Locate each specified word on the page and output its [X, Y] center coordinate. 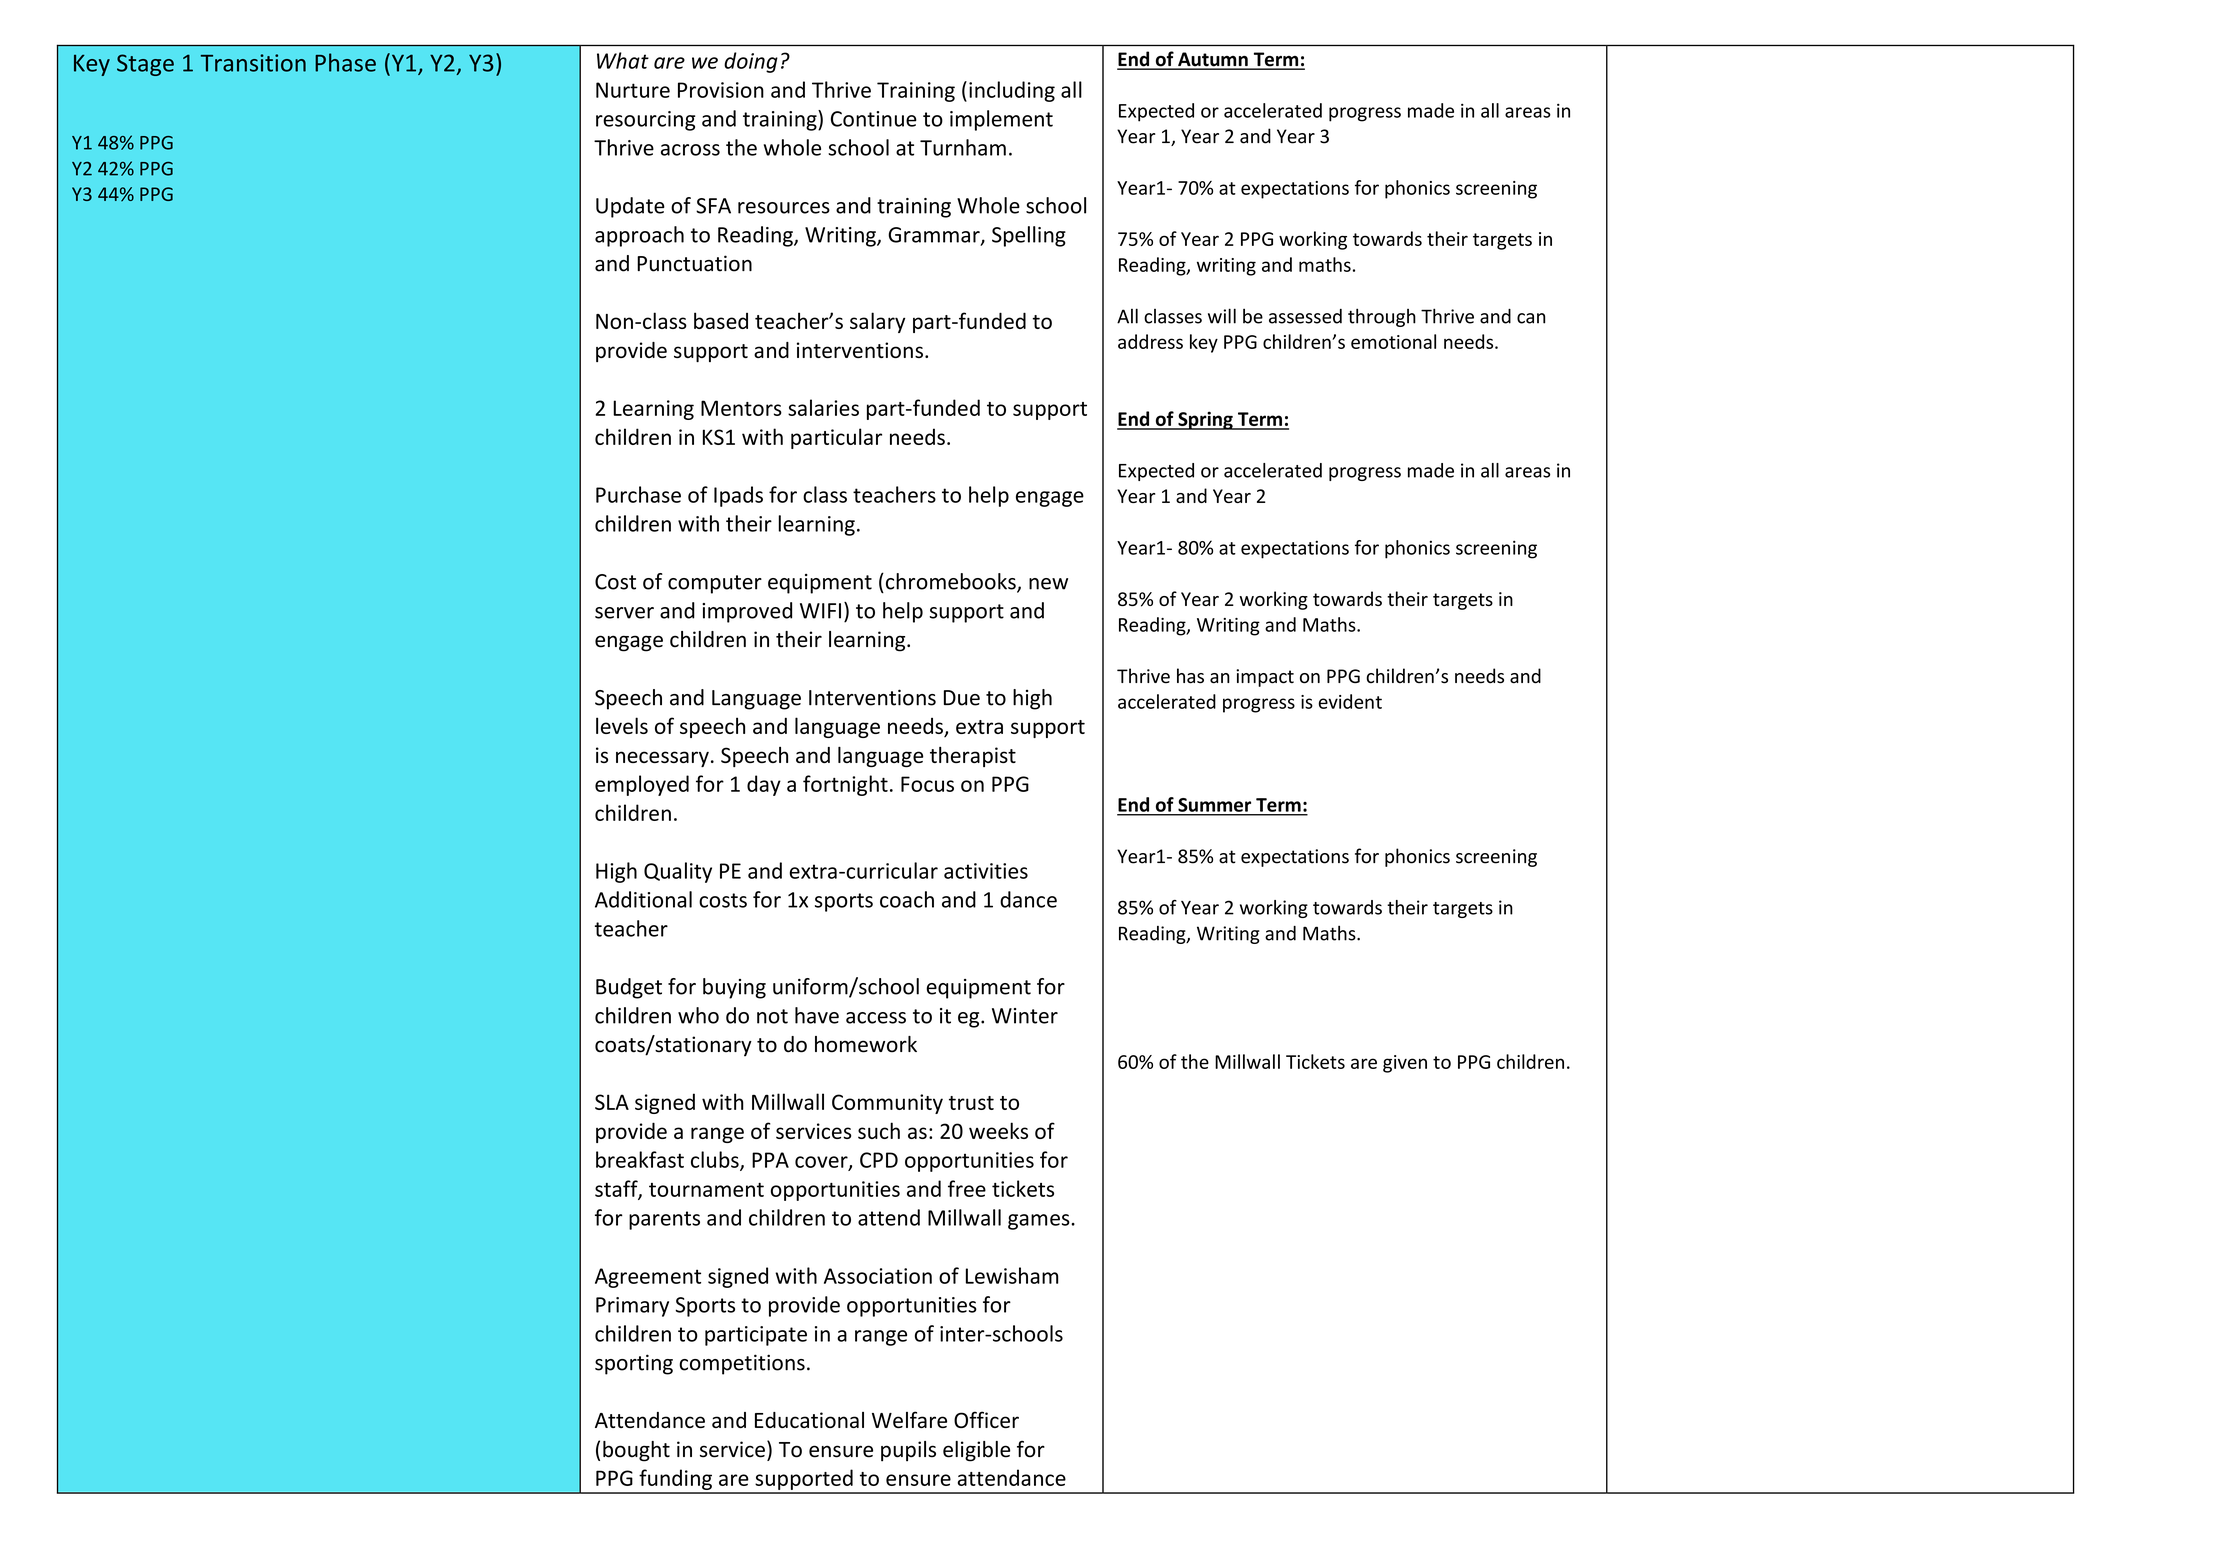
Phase [345, 62]
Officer [986, 1419]
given [1405, 1064]
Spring [1205, 420]
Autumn [1213, 60]
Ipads [738, 496]
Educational [809, 1420]
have [817, 1015]
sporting [634, 1364]
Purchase [638, 494]
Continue [874, 119]
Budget [629, 988]
